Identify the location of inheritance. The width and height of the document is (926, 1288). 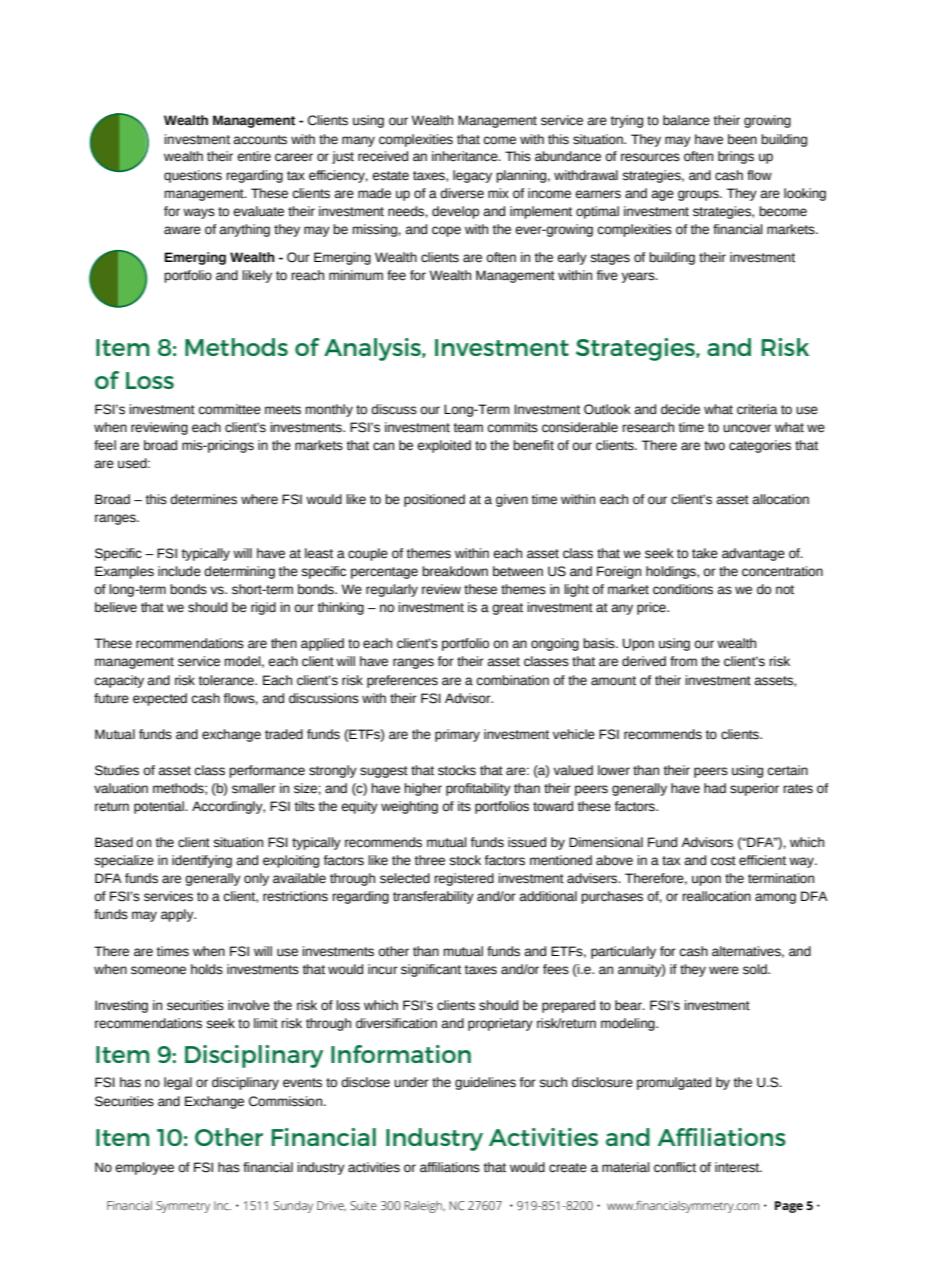
(466, 156).
